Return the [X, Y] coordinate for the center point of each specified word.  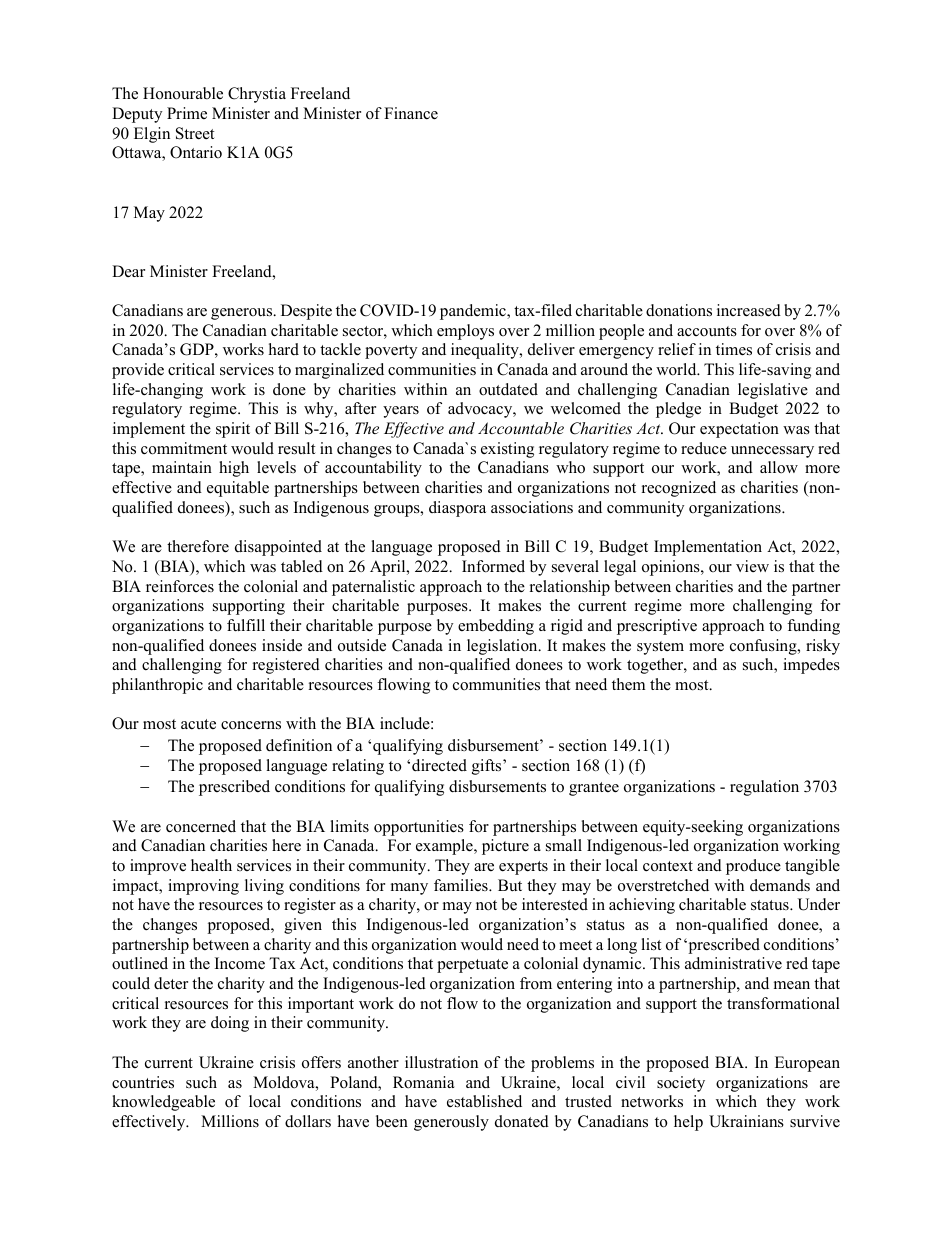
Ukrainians [746, 1121]
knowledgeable [163, 1103]
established [484, 1101]
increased [749, 310]
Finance [411, 113]
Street [195, 133]
